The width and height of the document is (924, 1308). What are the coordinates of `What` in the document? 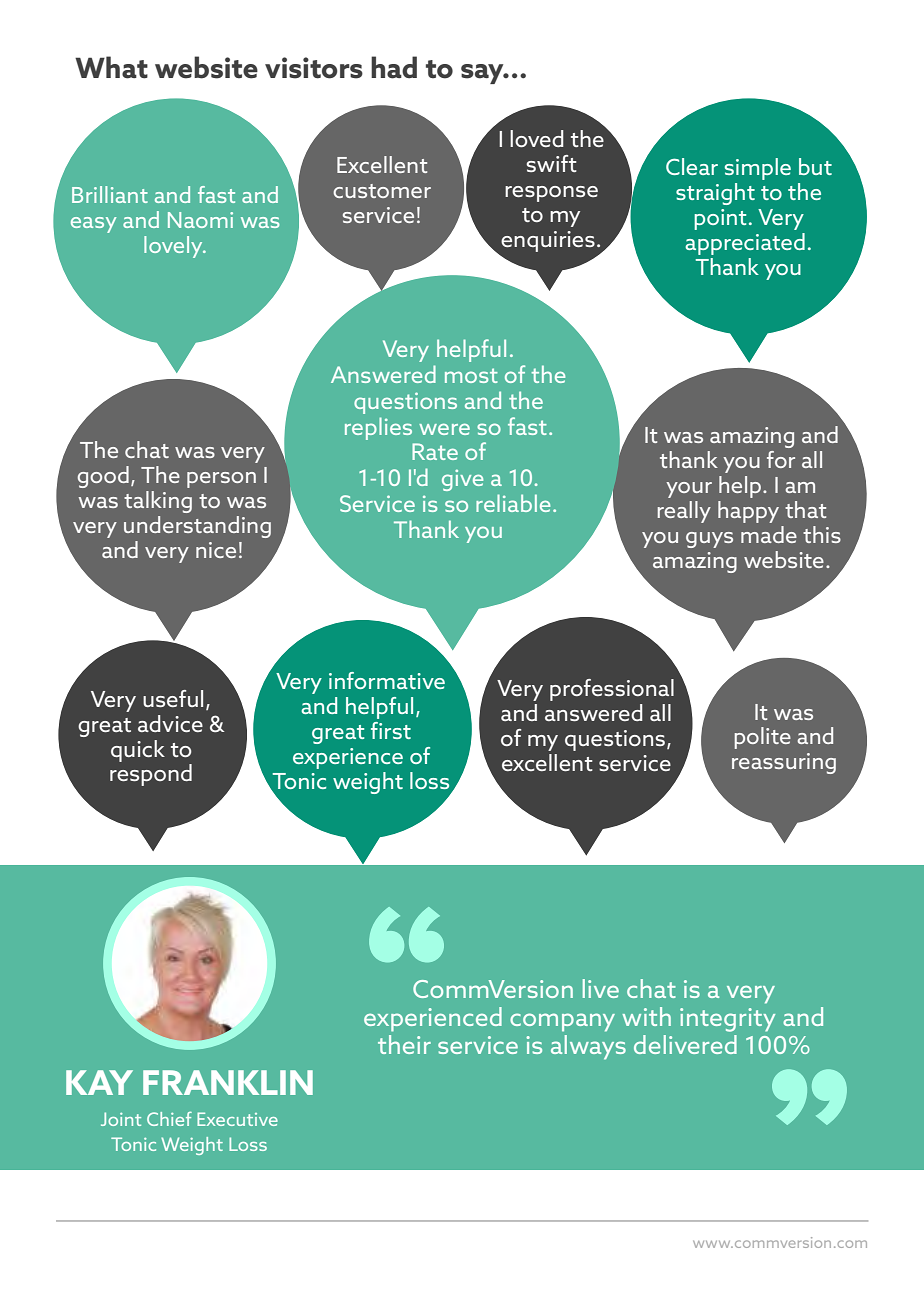 It's located at (111, 67).
